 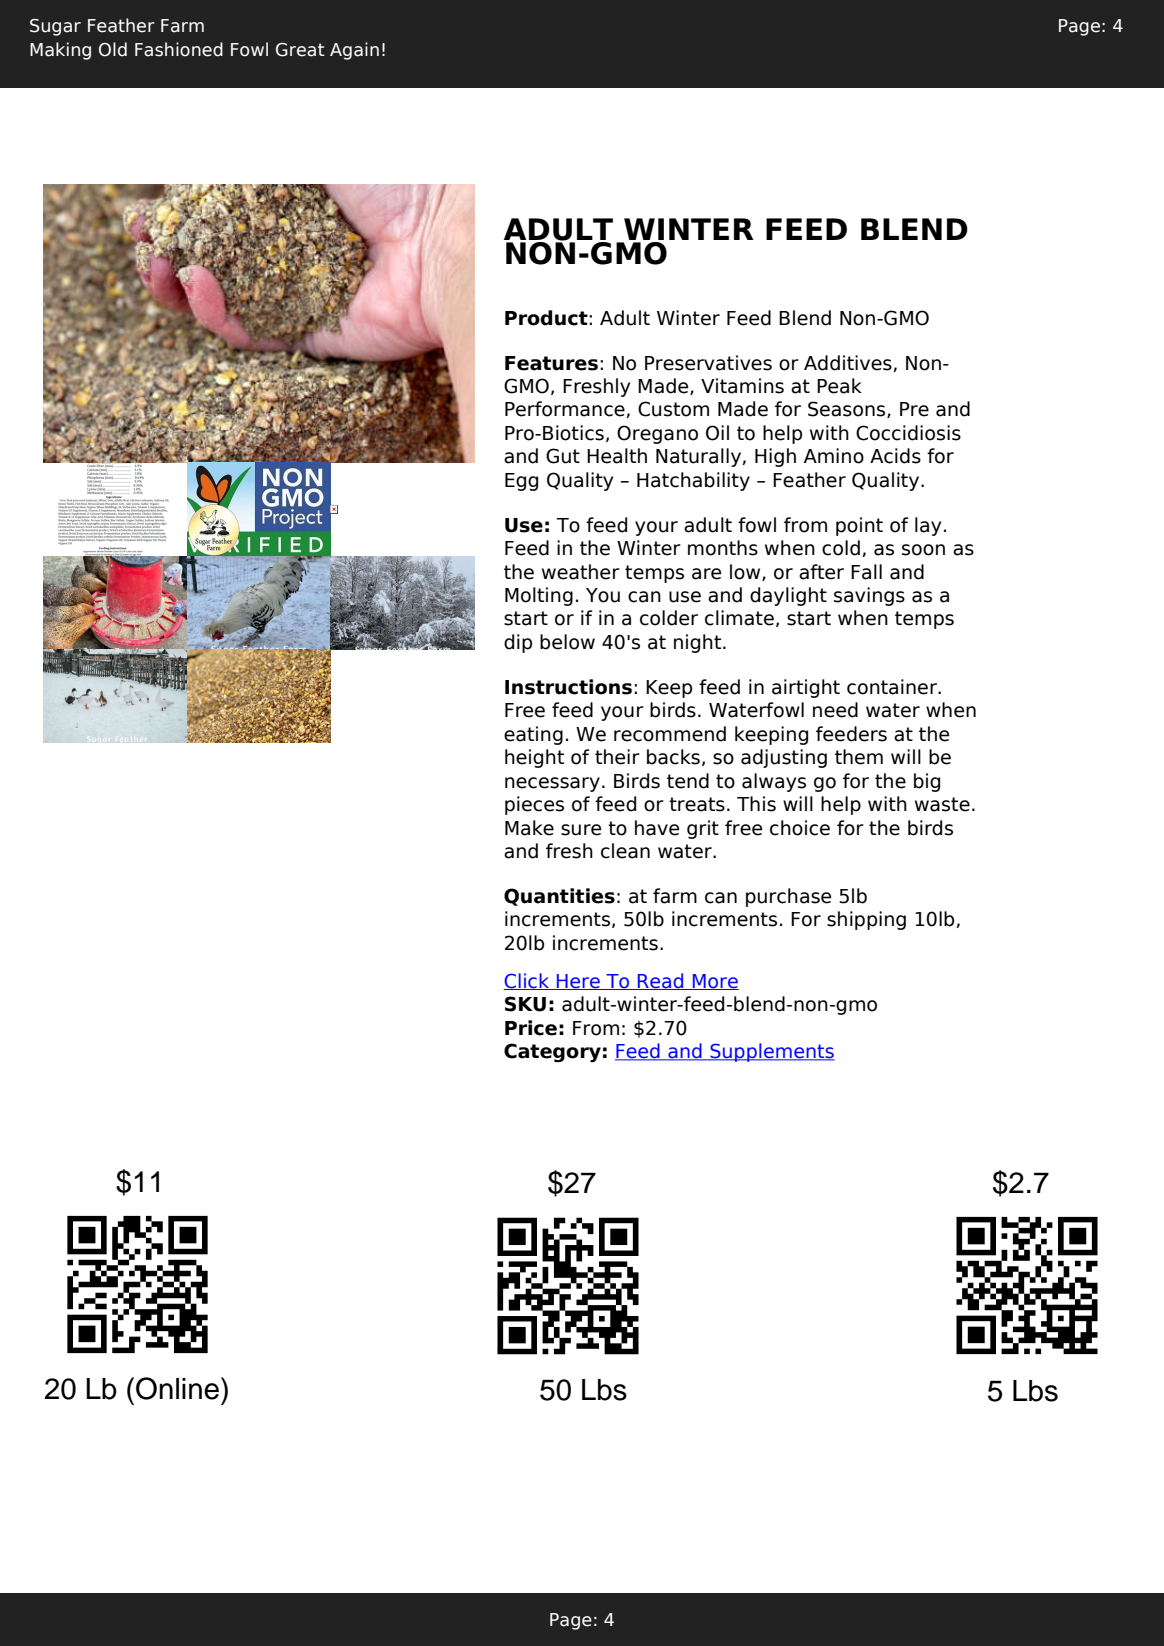 What do you see at coordinates (534, 758) in the image?
I see `height` at bounding box center [534, 758].
